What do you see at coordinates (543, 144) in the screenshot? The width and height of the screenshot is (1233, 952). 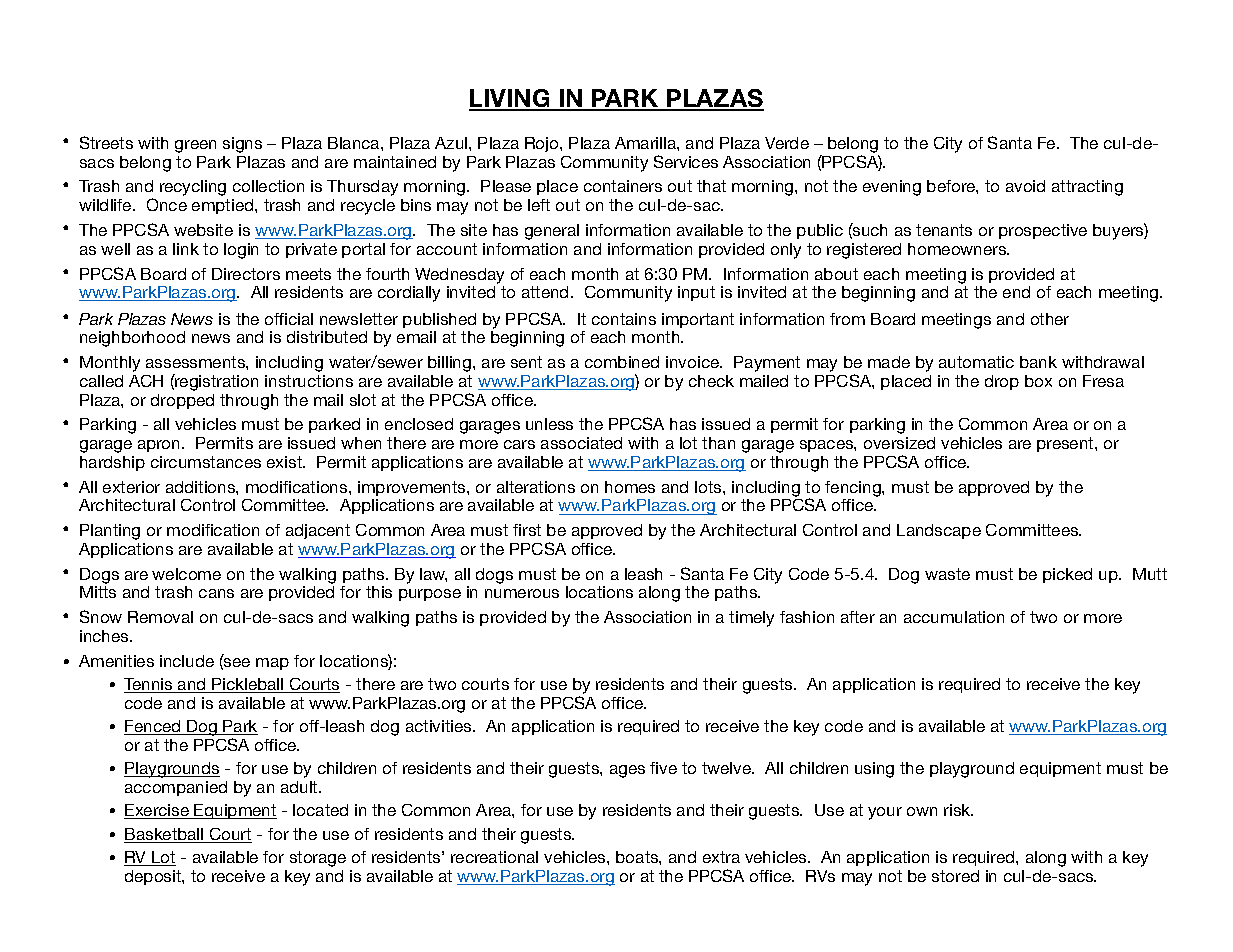 I see `Rojo` at bounding box center [543, 144].
